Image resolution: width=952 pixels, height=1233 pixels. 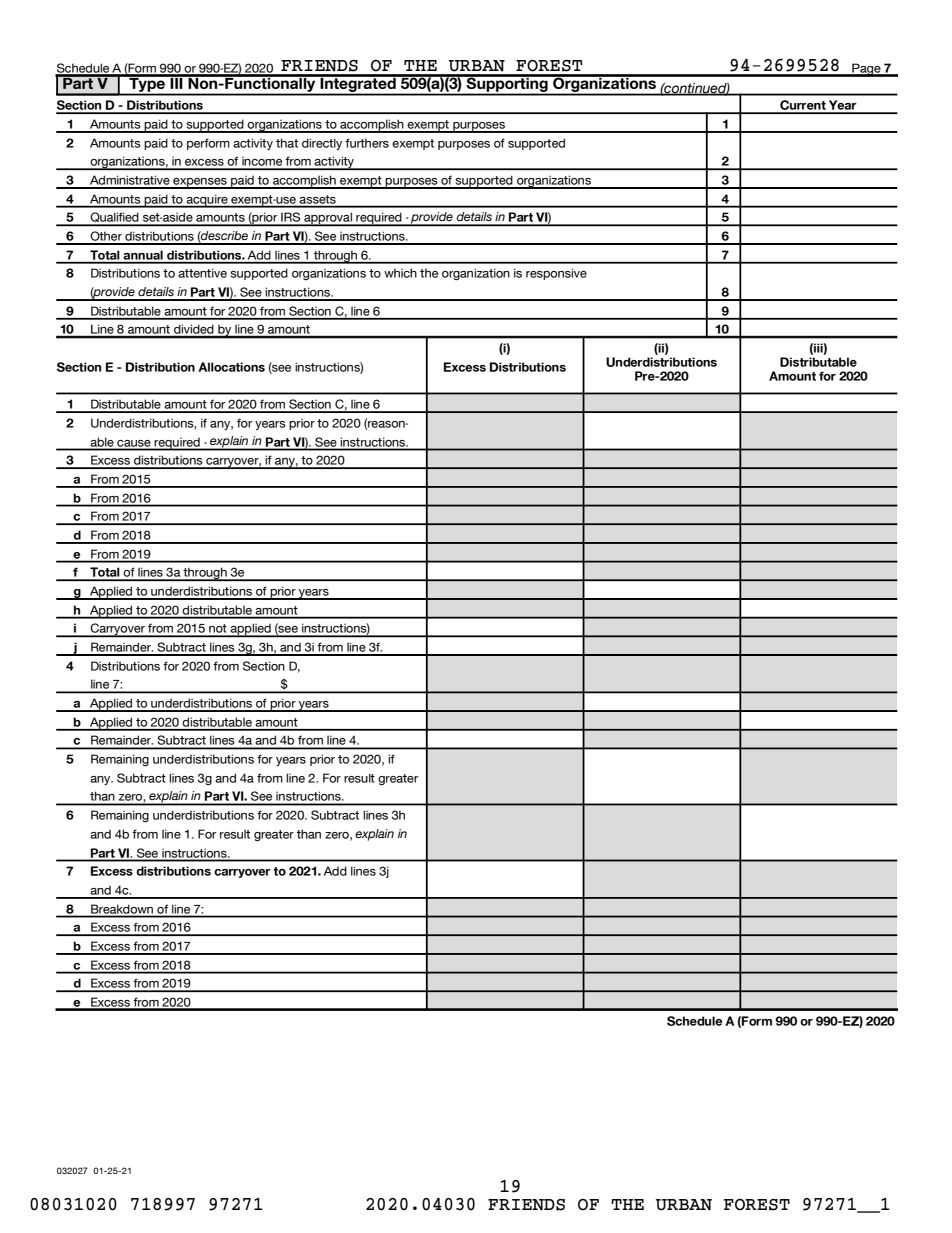 What do you see at coordinates (400, 273) in the document?
I see `which` at bounding box center [400, 273].
